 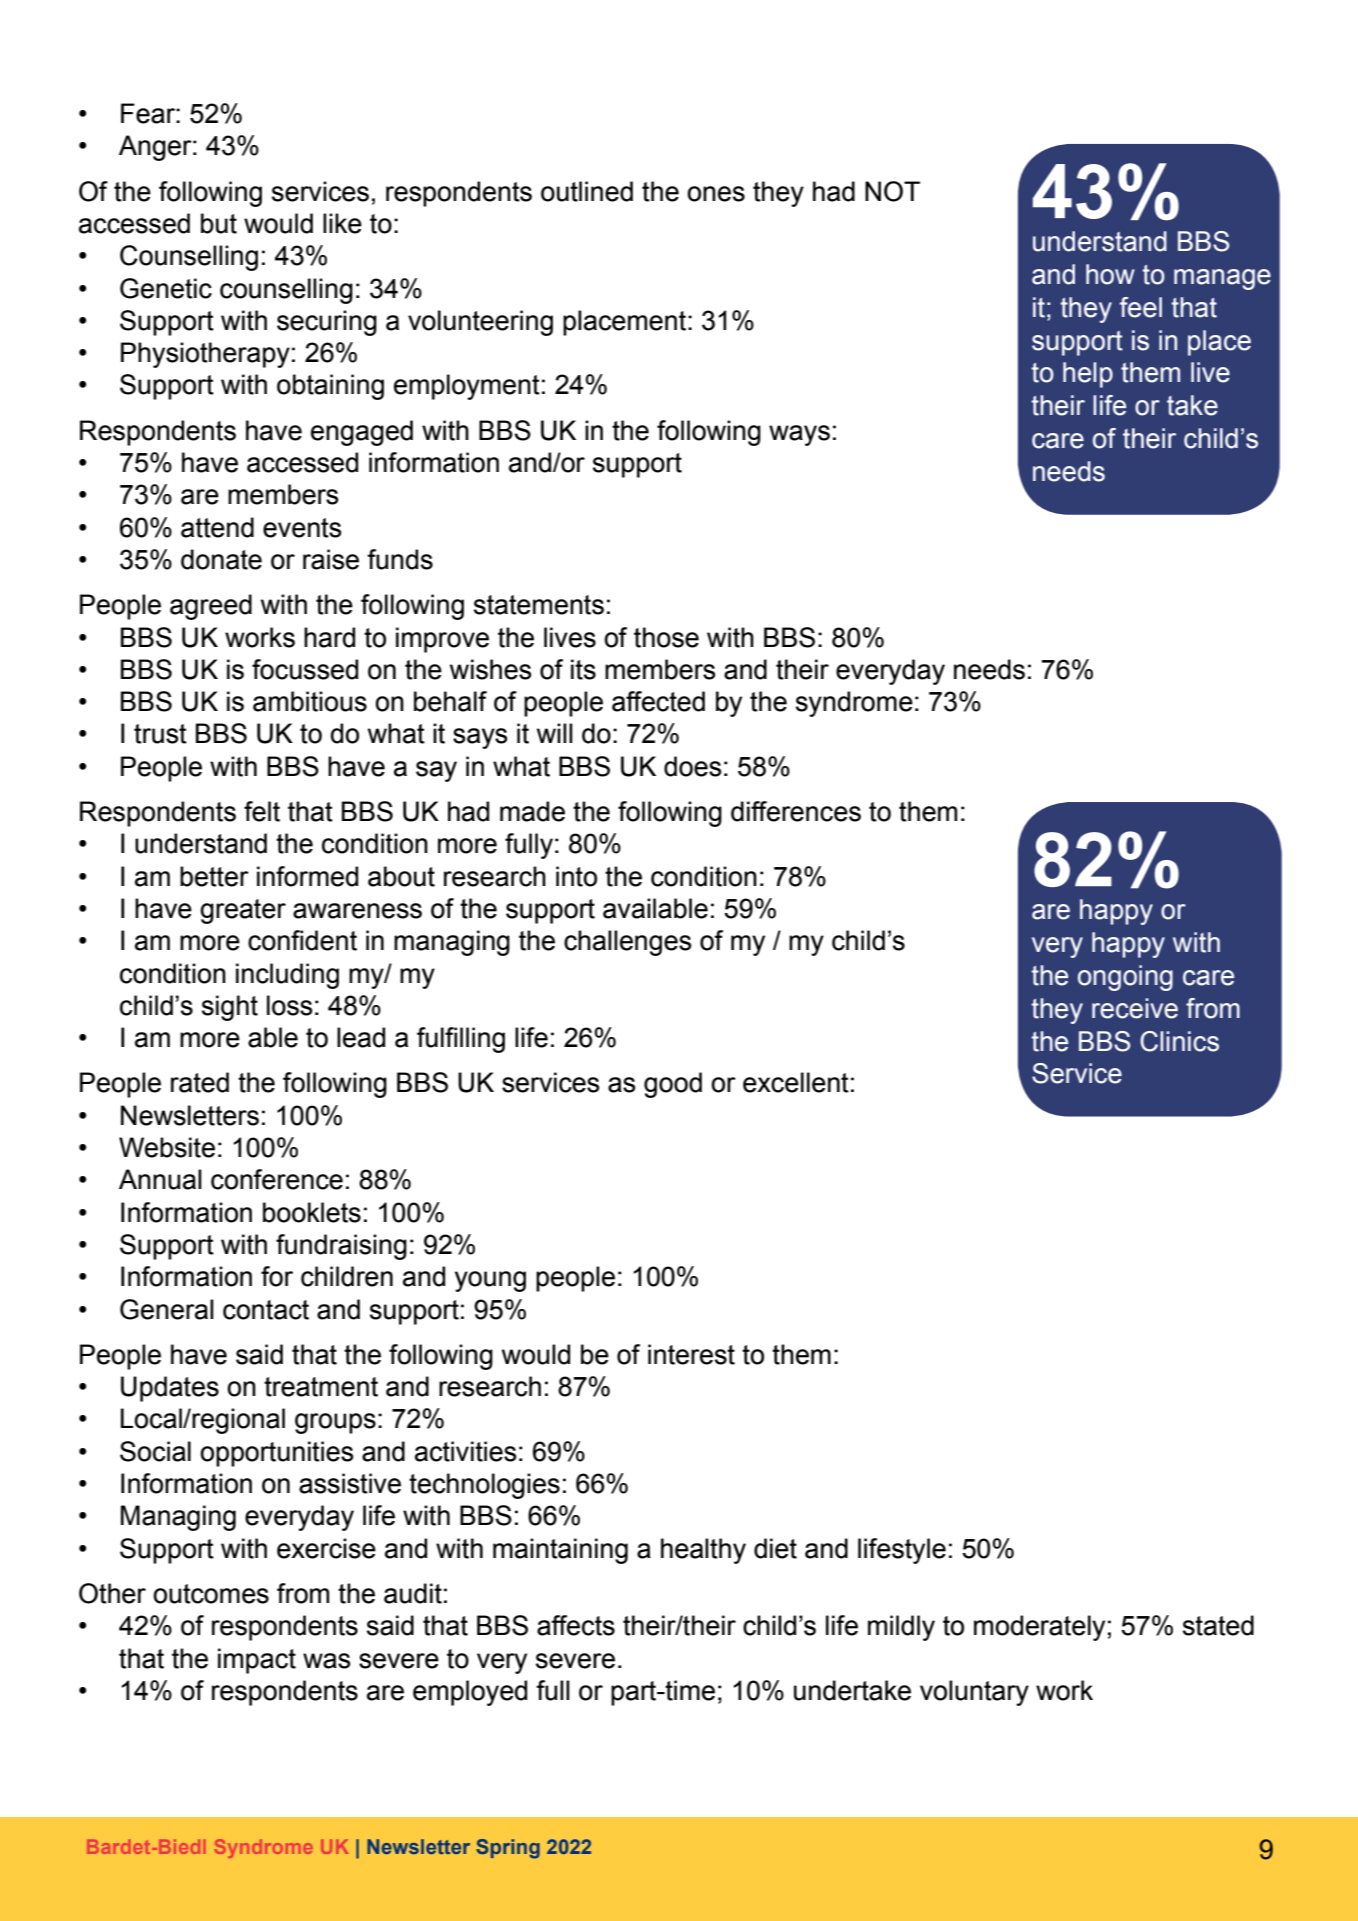 What do you see at coordinates (342, 223) in the screenshot?
I see `like` at bounding box center [342, 223].
